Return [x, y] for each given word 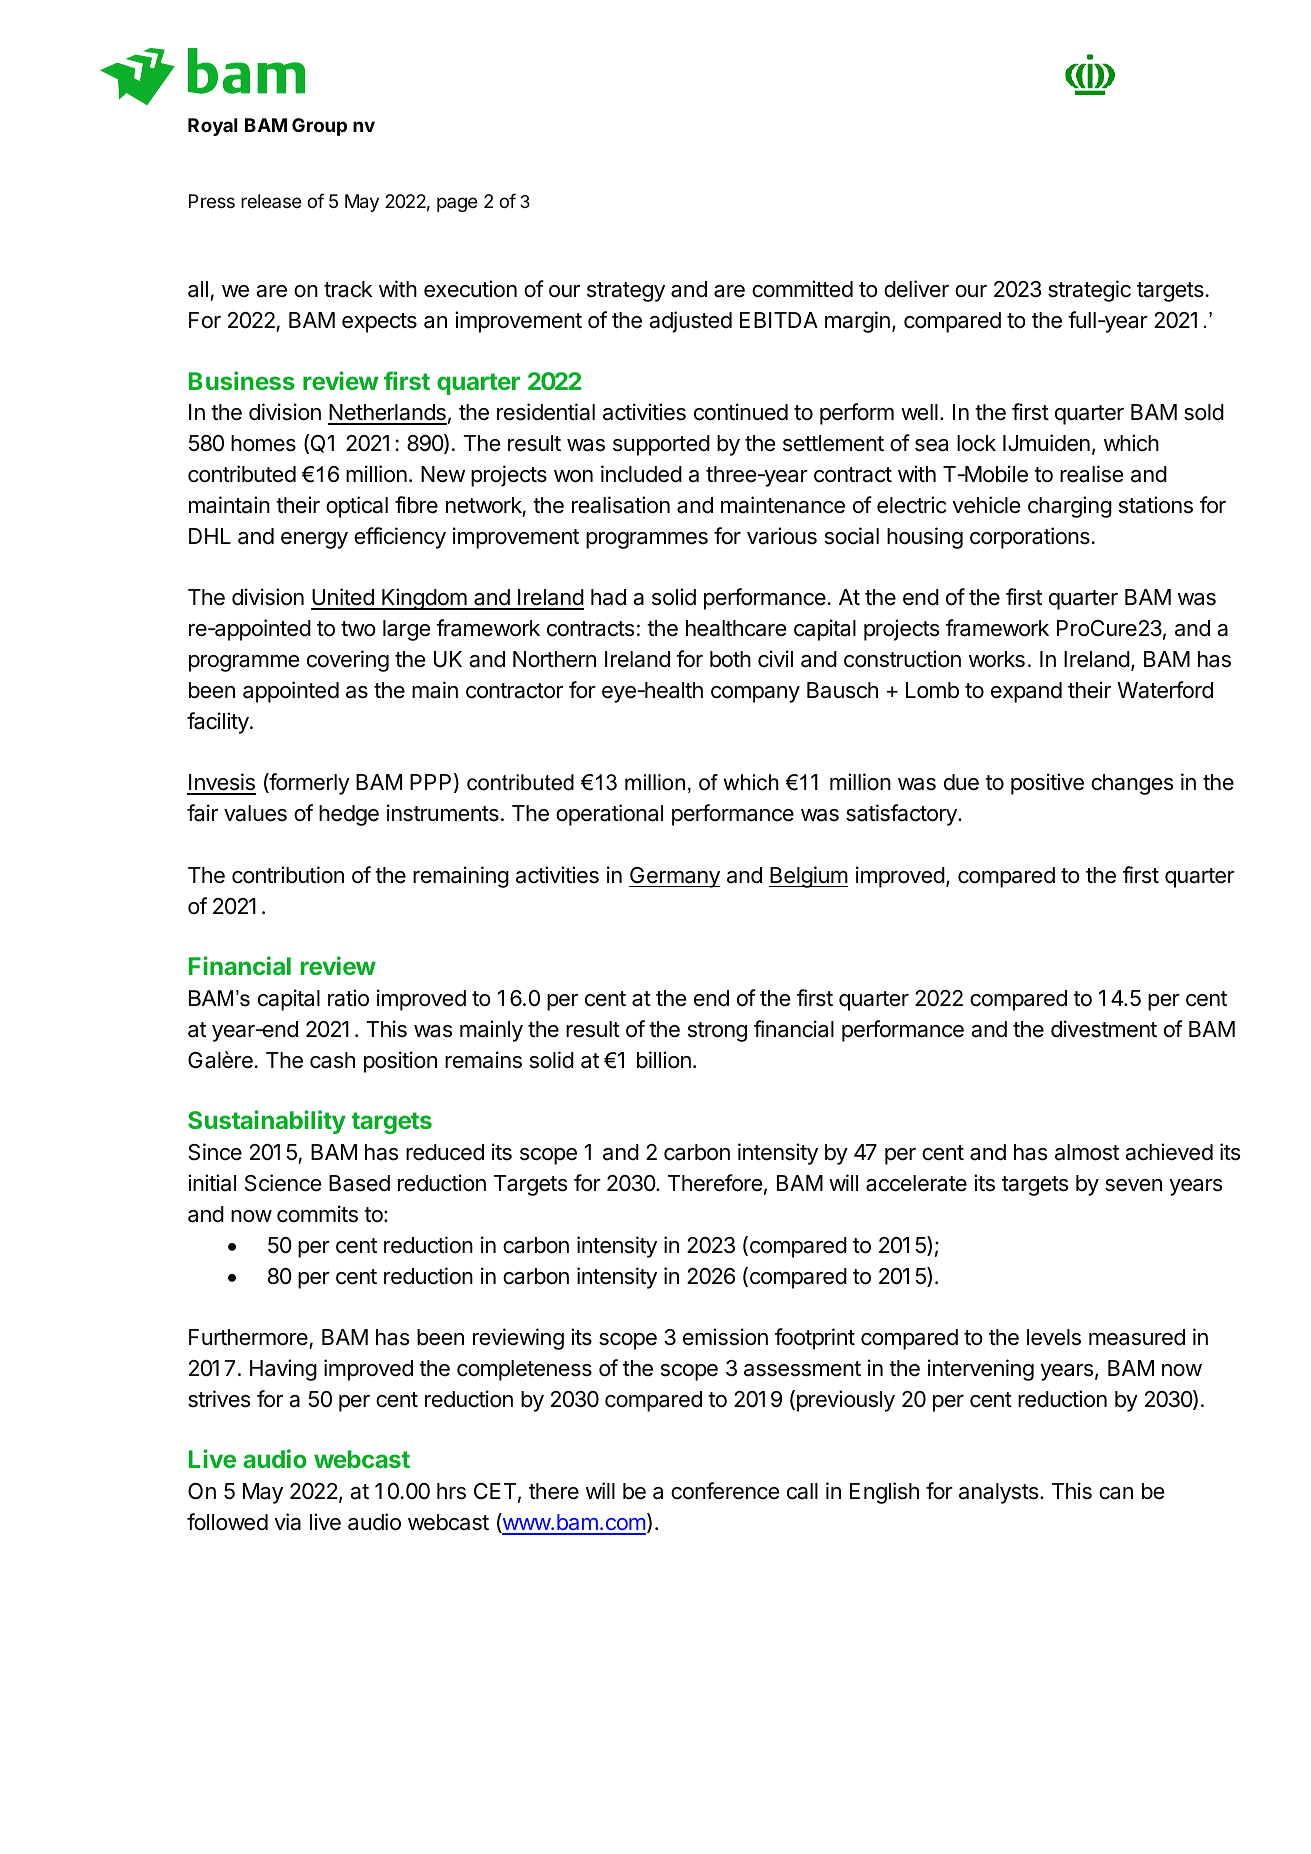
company [755, 694]
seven [1133, 1185]
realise [1091, 474]
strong [717, 1032]
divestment [1104, 1029]
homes [263, 443]
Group [319, 127]
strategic [1089, 291]
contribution [288, 875]
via [287, 1522]
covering [348, 661]
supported [661, 445]
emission [725, 1337]
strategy [626, 292]
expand [1026, 692]
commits [317, 1214]
